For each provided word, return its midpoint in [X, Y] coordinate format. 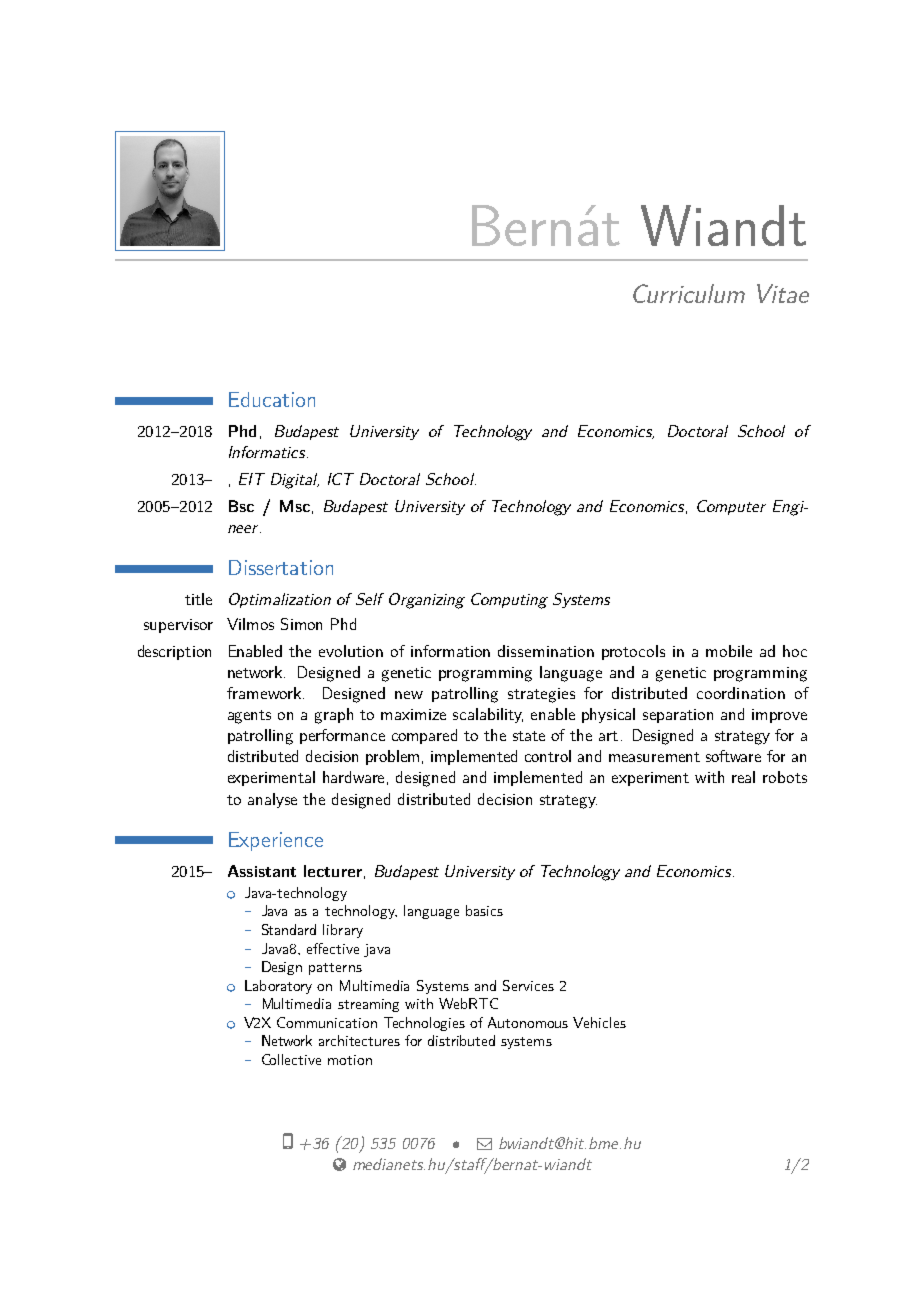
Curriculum [689, 293]
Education [272, 399]
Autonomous [528, 1022]
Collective [291, 1059]
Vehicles [599, 1022]
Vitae [783, 293]
